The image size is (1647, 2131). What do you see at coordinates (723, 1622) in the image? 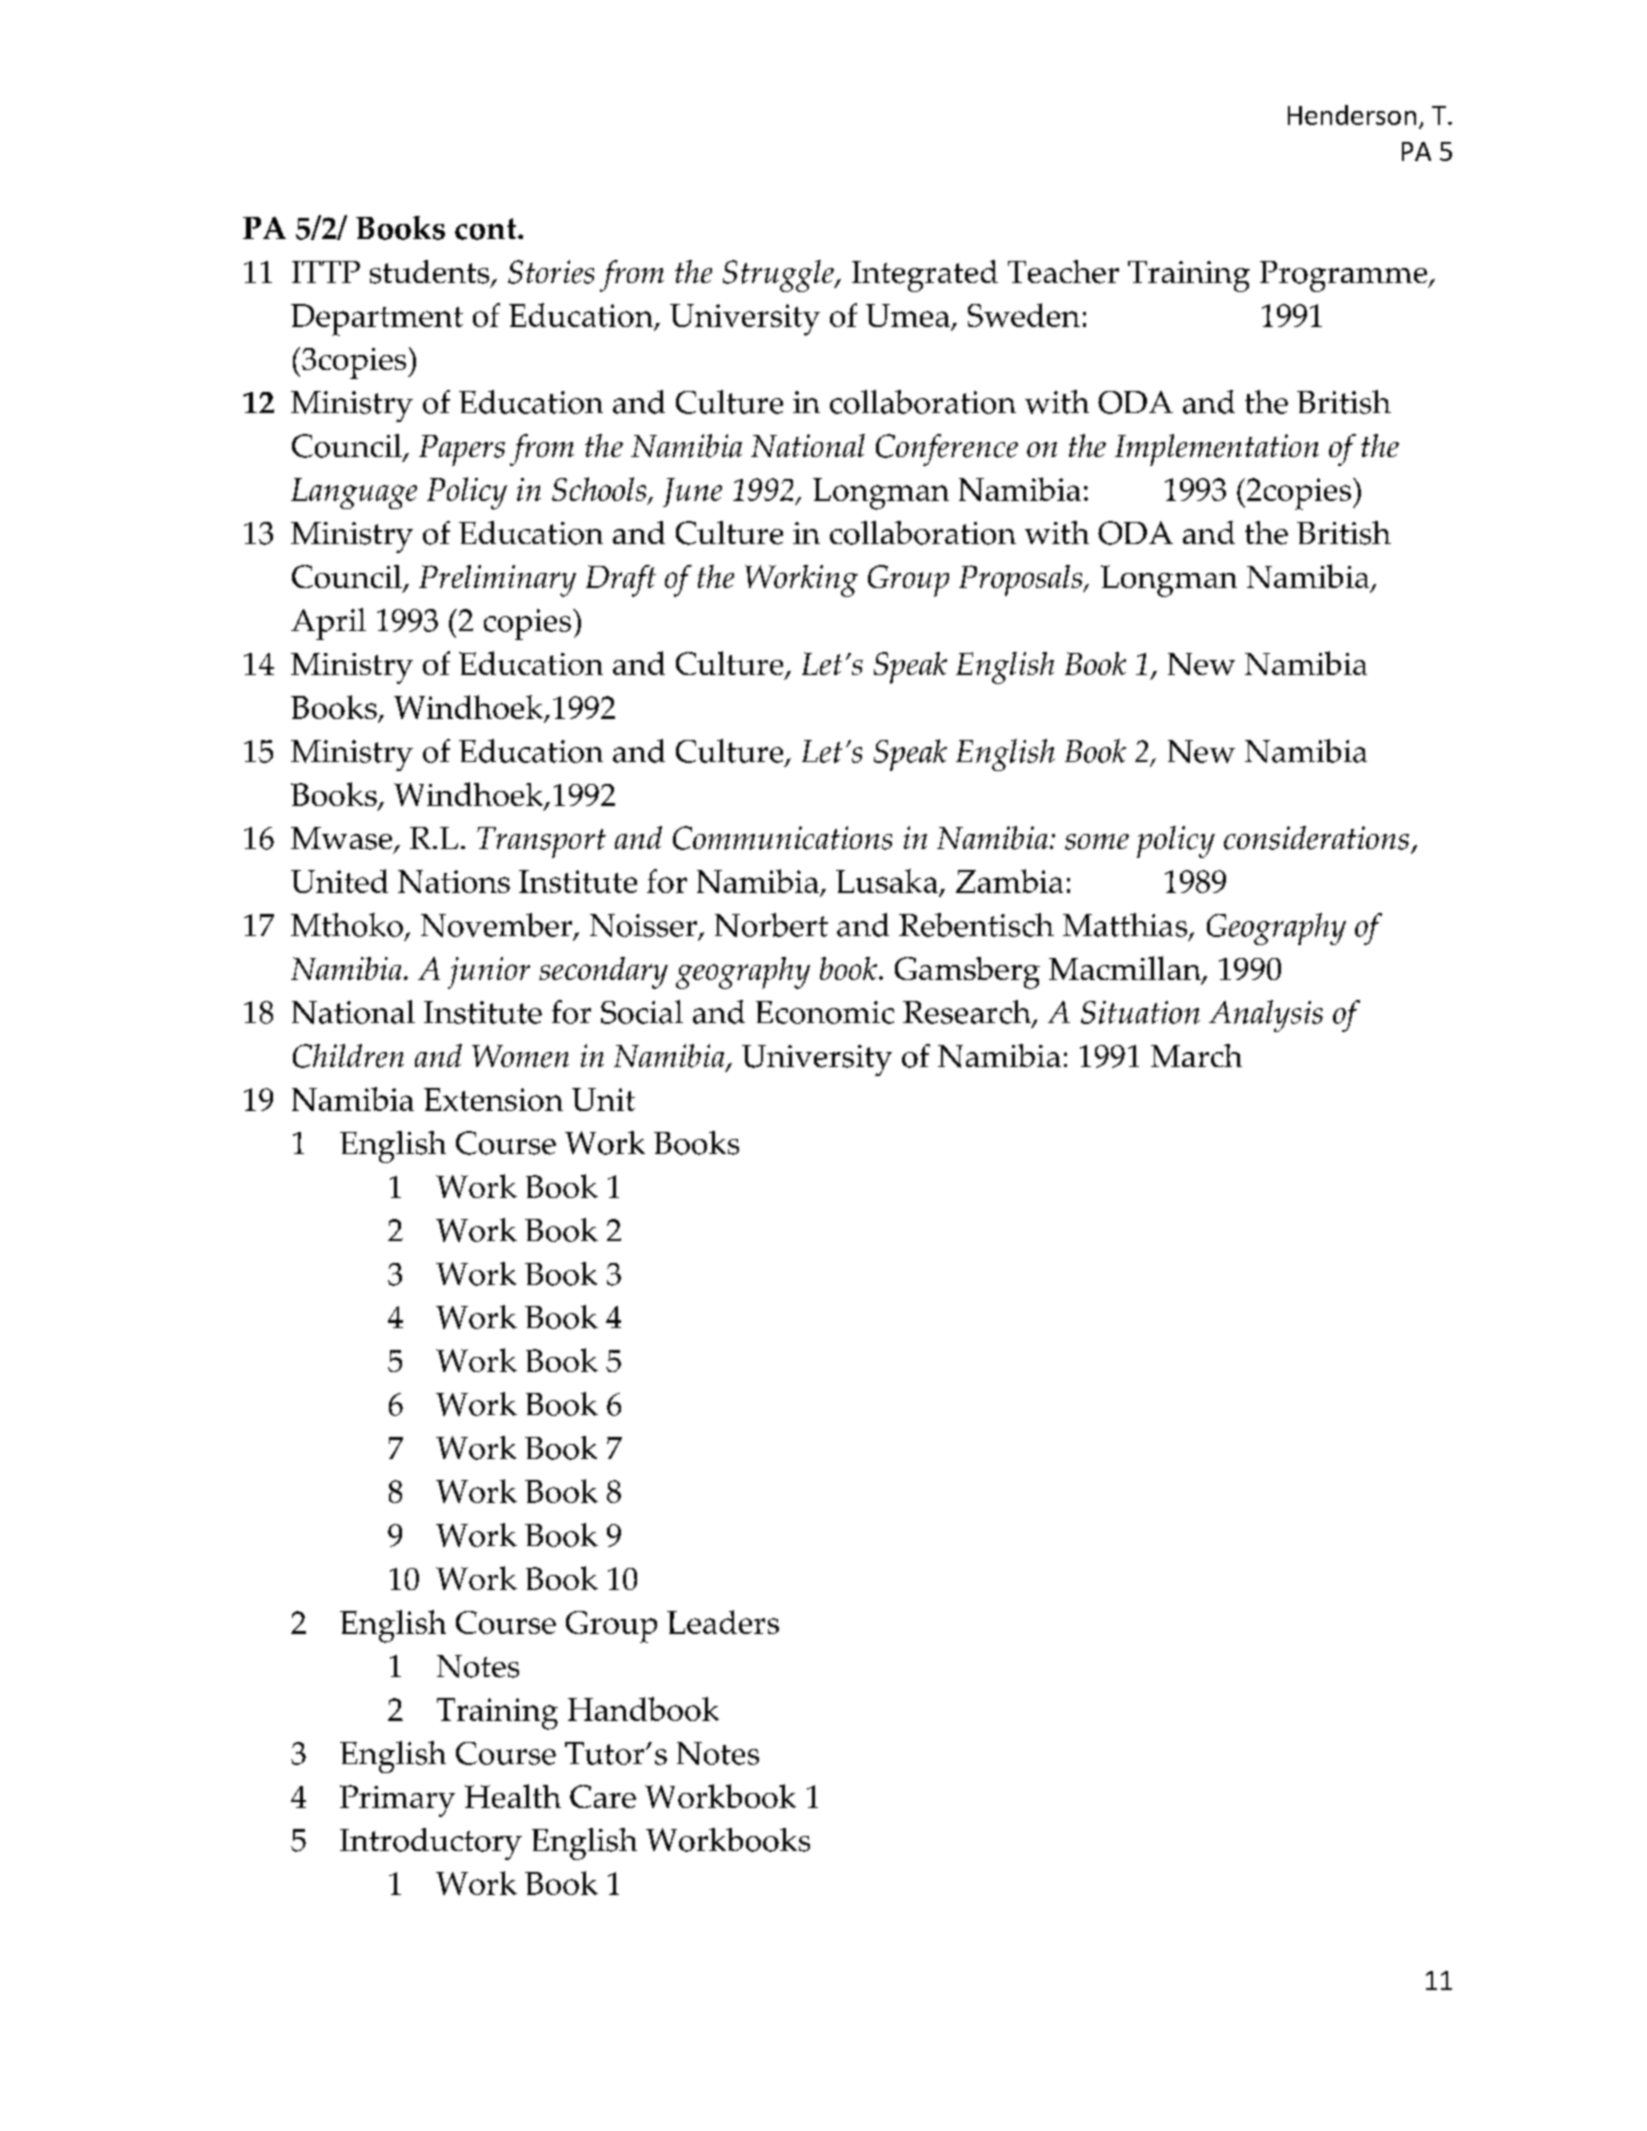
I see `Leaders` at bounding box center [723, 1622].
